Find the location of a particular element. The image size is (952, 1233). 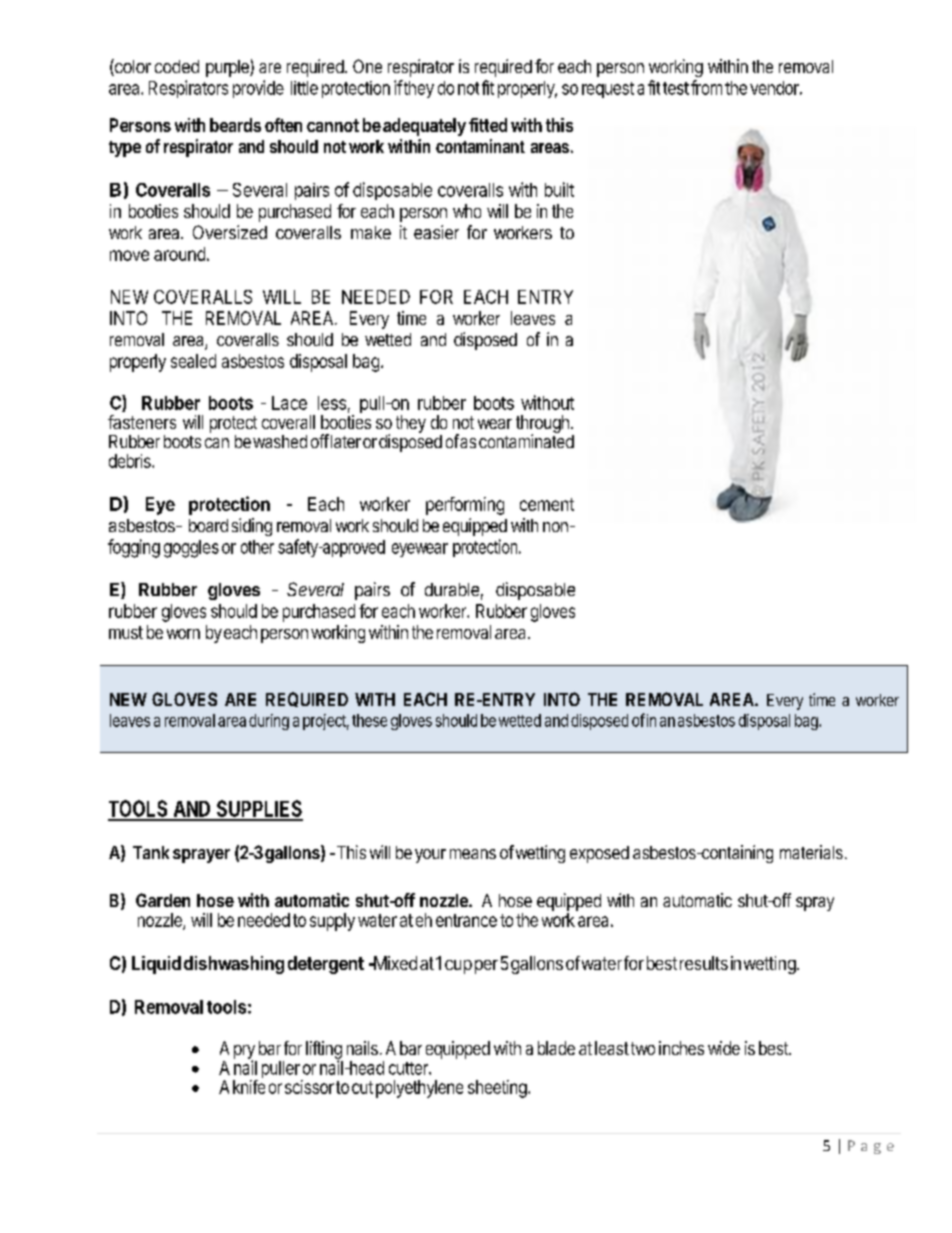

performing is located at coordinates (465, 506).
